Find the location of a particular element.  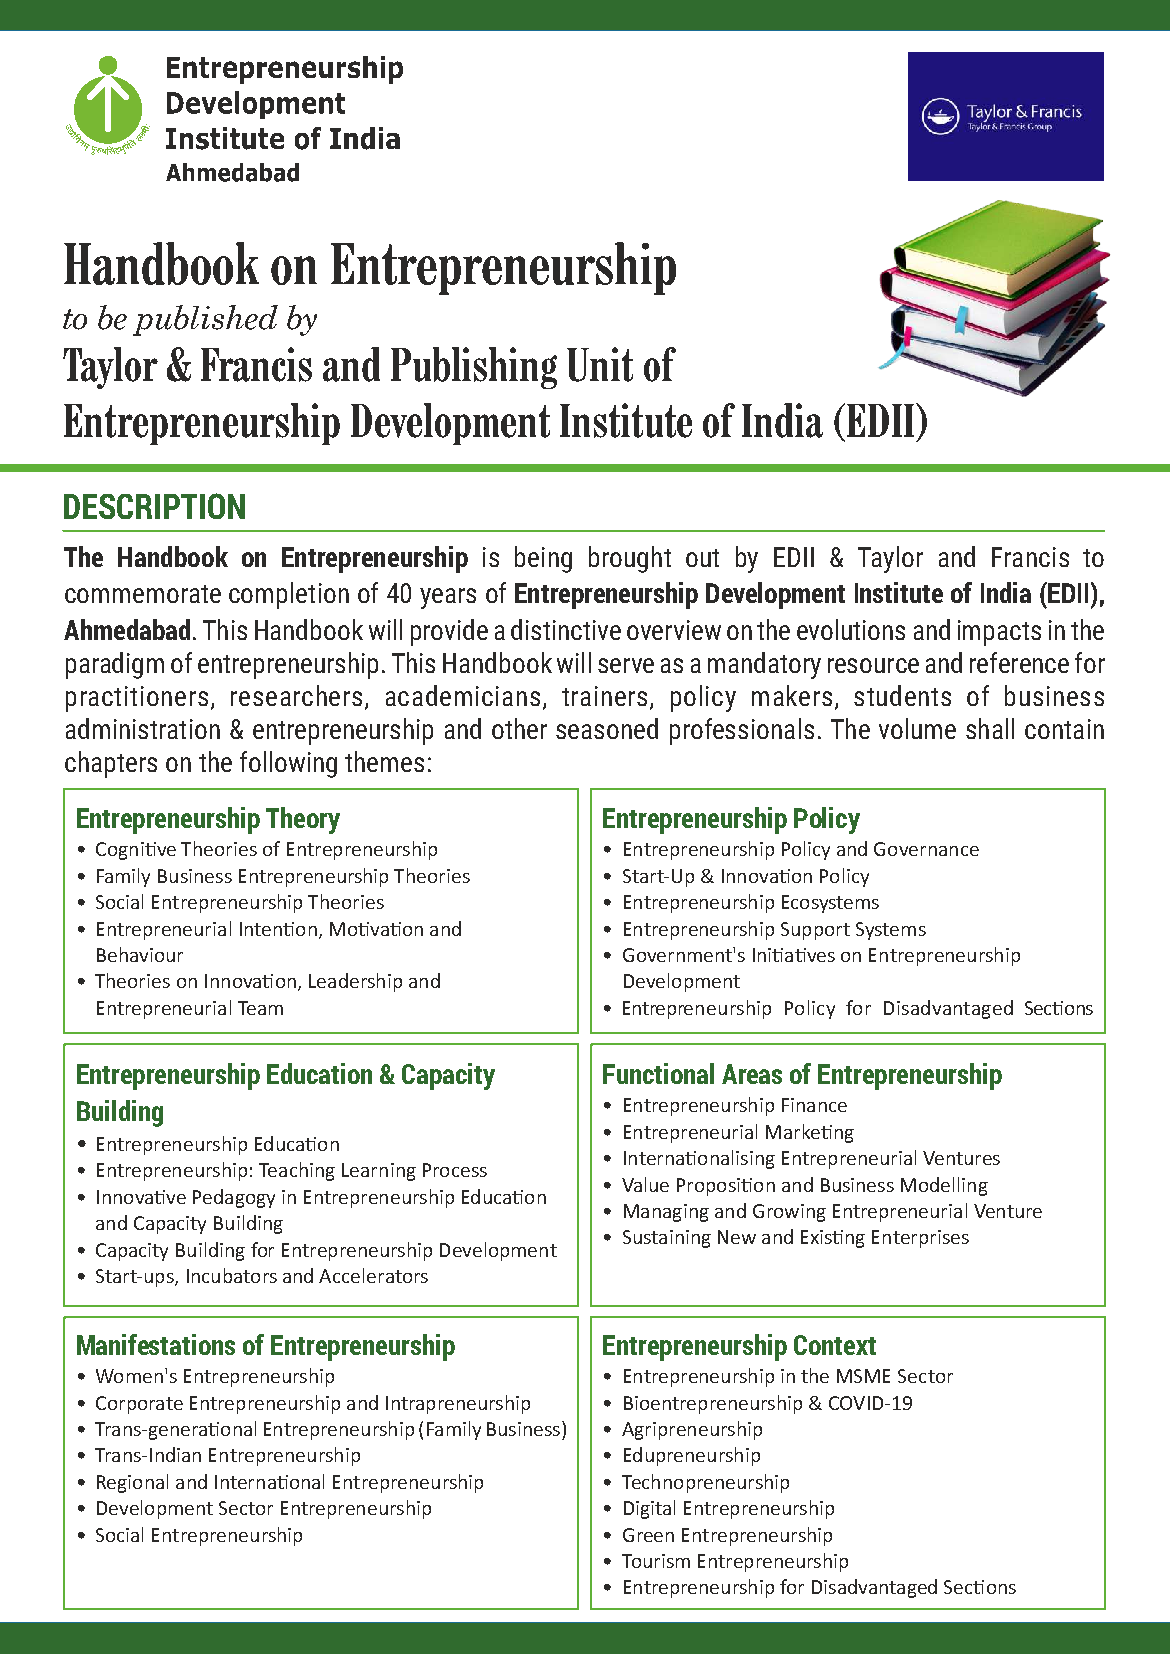

Enterprises is located at coordinates (920, 1239).
